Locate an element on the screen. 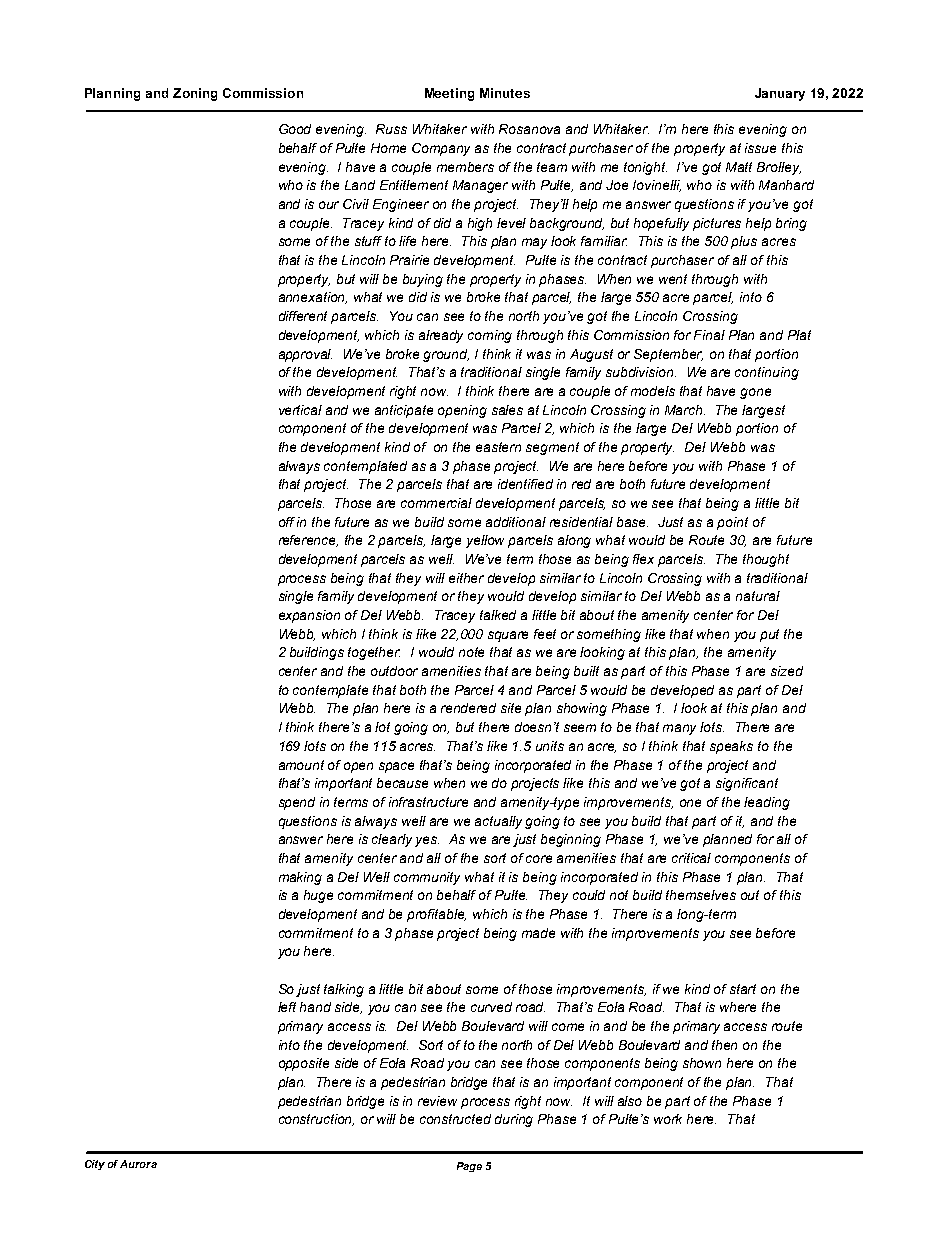  Meeting is located at coordinates (449, 94).
